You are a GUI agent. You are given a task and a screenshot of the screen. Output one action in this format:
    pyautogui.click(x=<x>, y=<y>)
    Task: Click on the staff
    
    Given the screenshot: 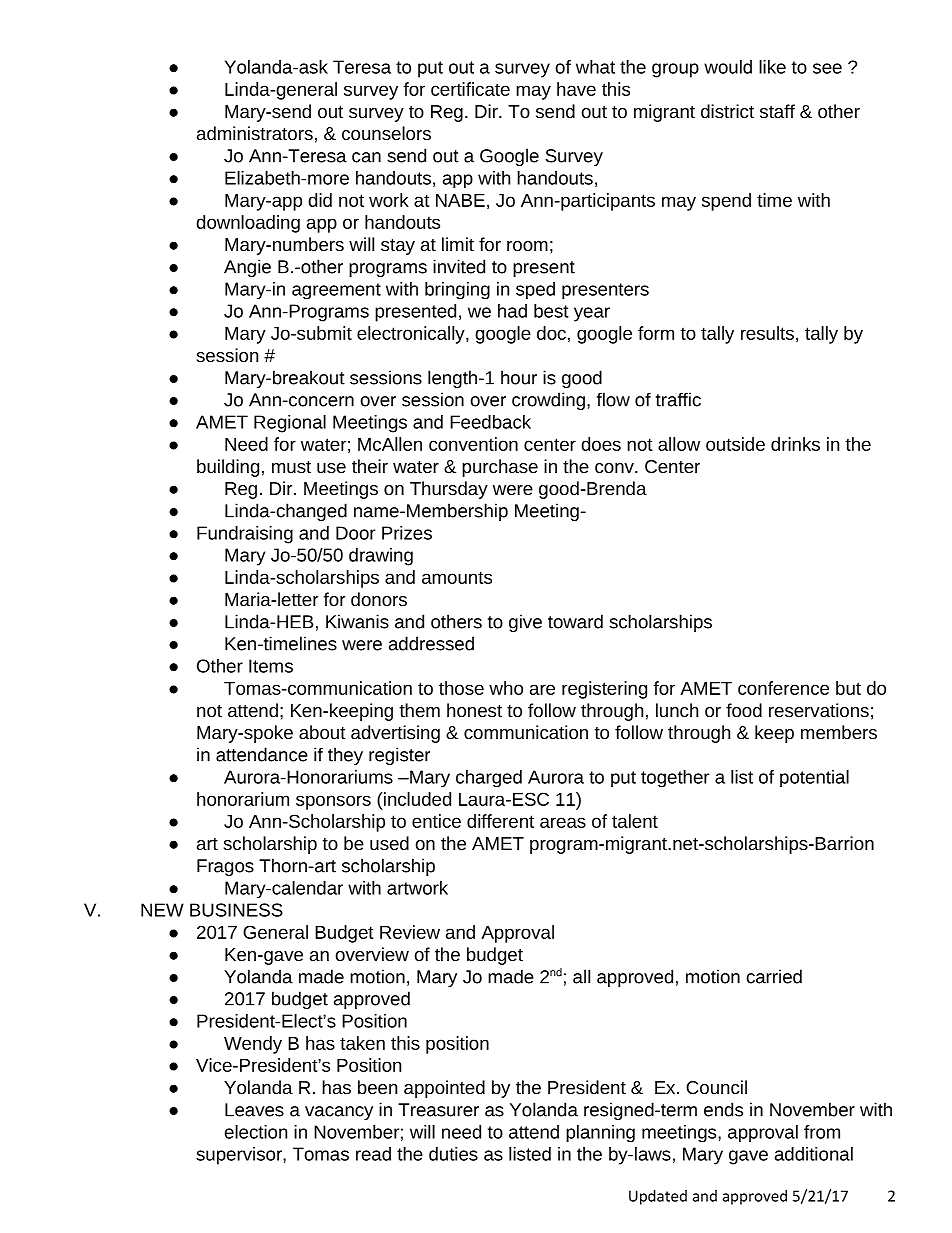 What is the action you would take?
    pyautogui.click(x=777, y=111)
